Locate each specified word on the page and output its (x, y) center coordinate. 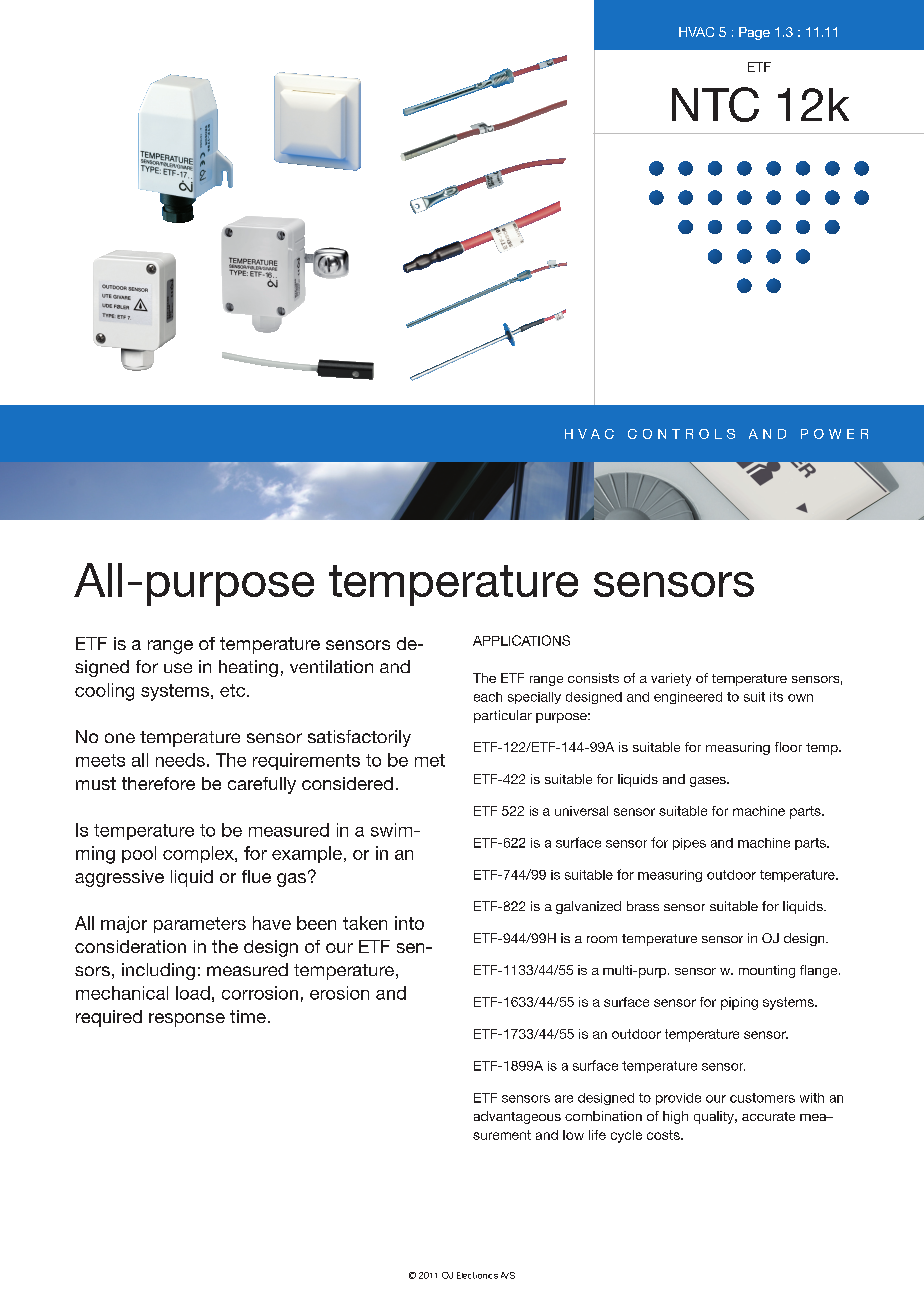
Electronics (477, 1275)
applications (521, 640)
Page (754, 33)
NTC (715, 104)
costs (664, 1135)
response (187, 1020)
